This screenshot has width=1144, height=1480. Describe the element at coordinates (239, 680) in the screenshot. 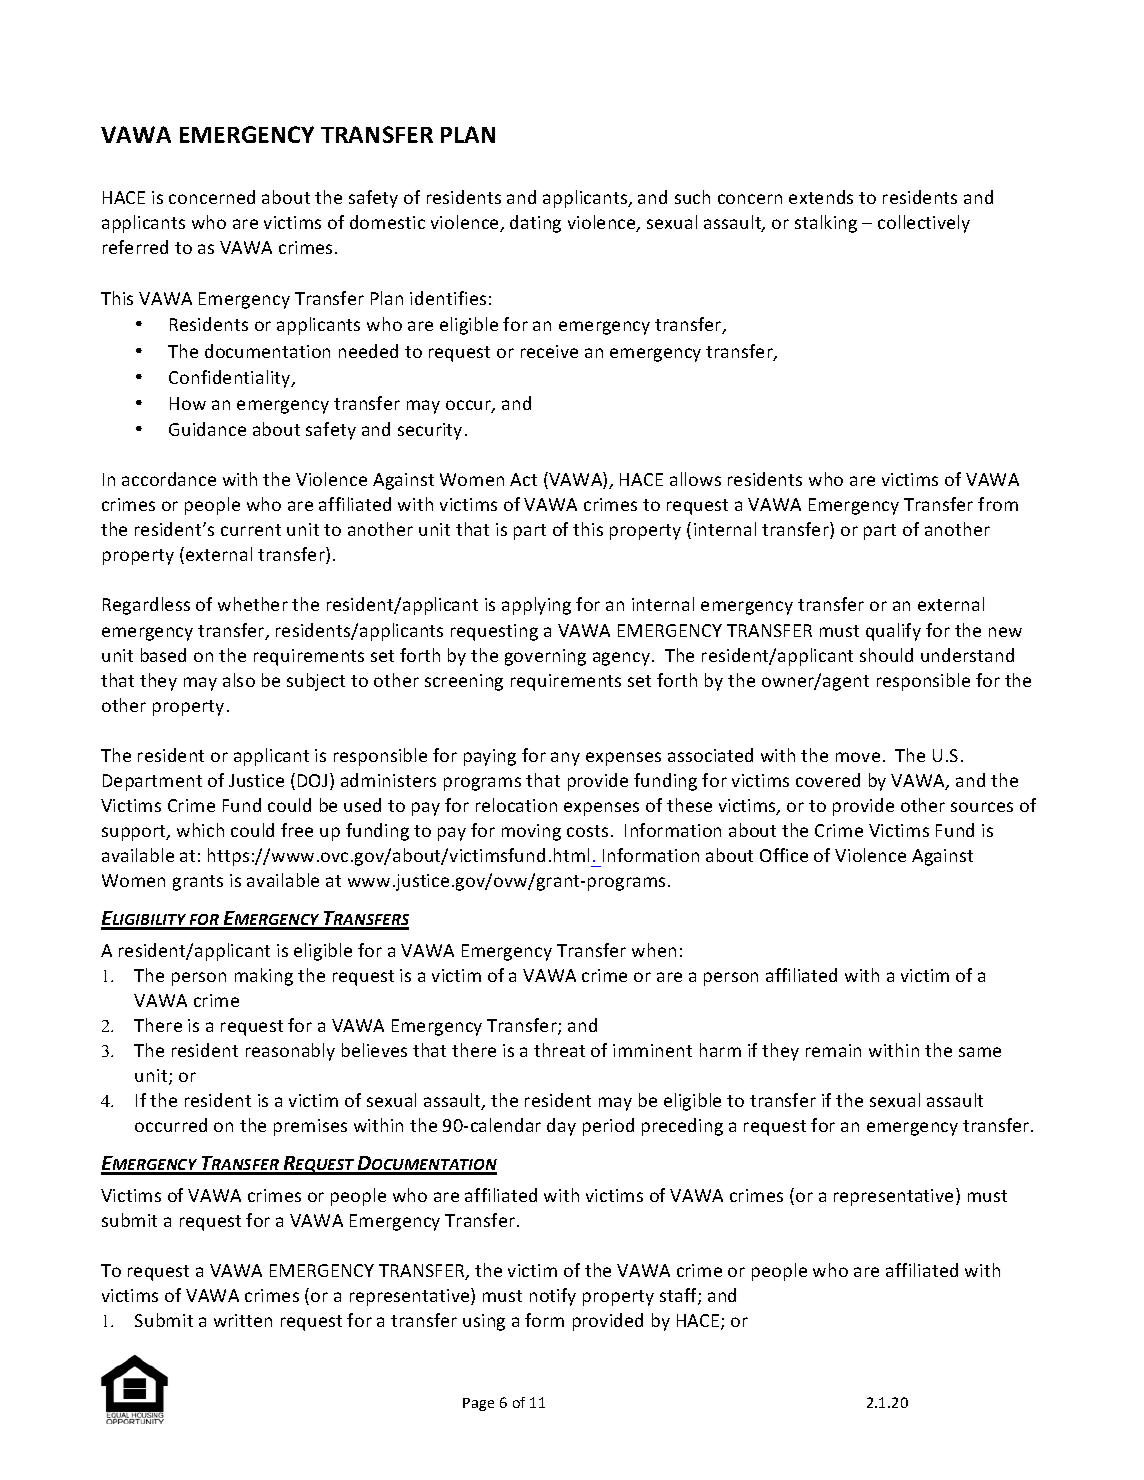

I see `also` at that location.
